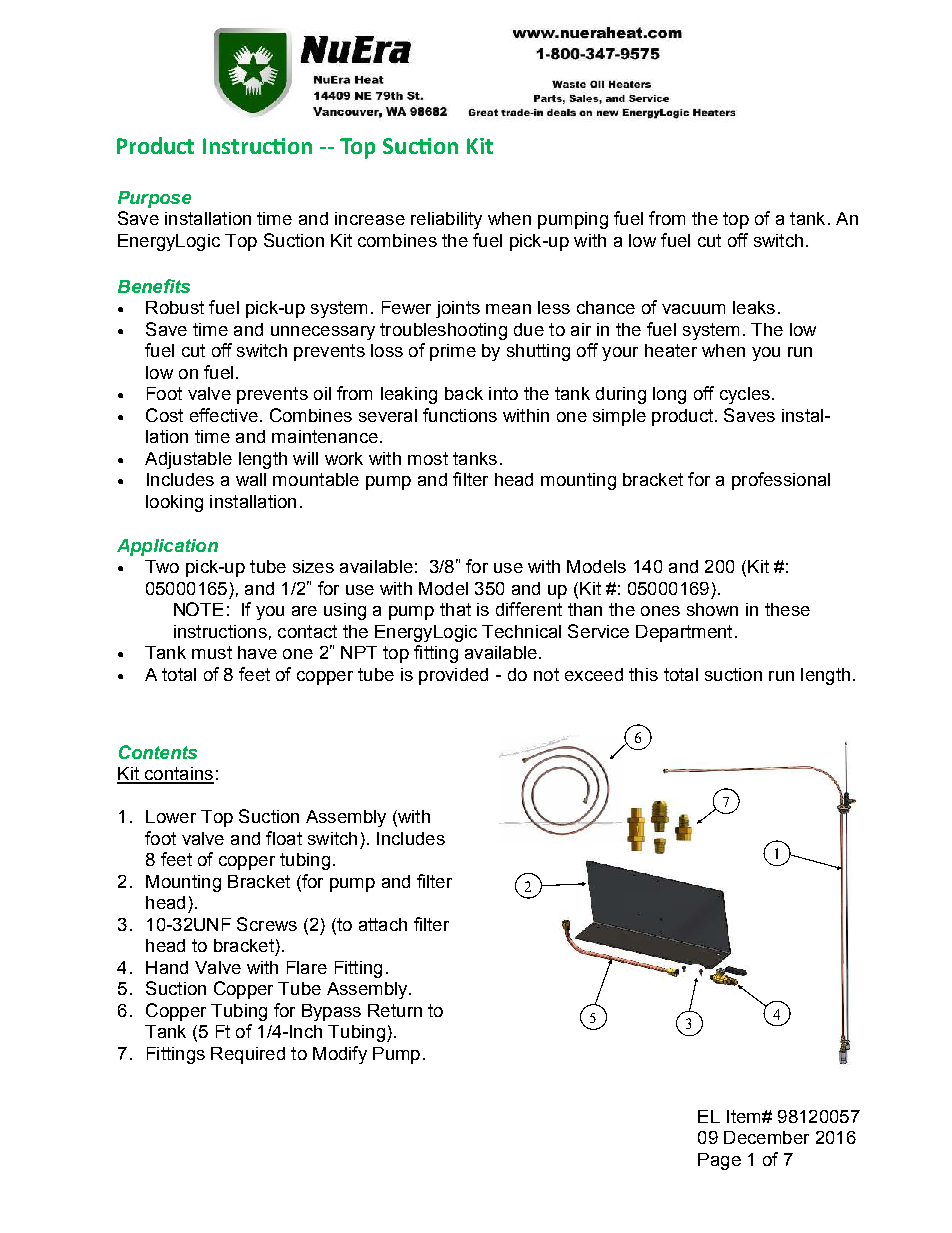  What do you see at coordinates (340, 1055) in the document?
I see `Modify` at bounding box center [340, 1055].
